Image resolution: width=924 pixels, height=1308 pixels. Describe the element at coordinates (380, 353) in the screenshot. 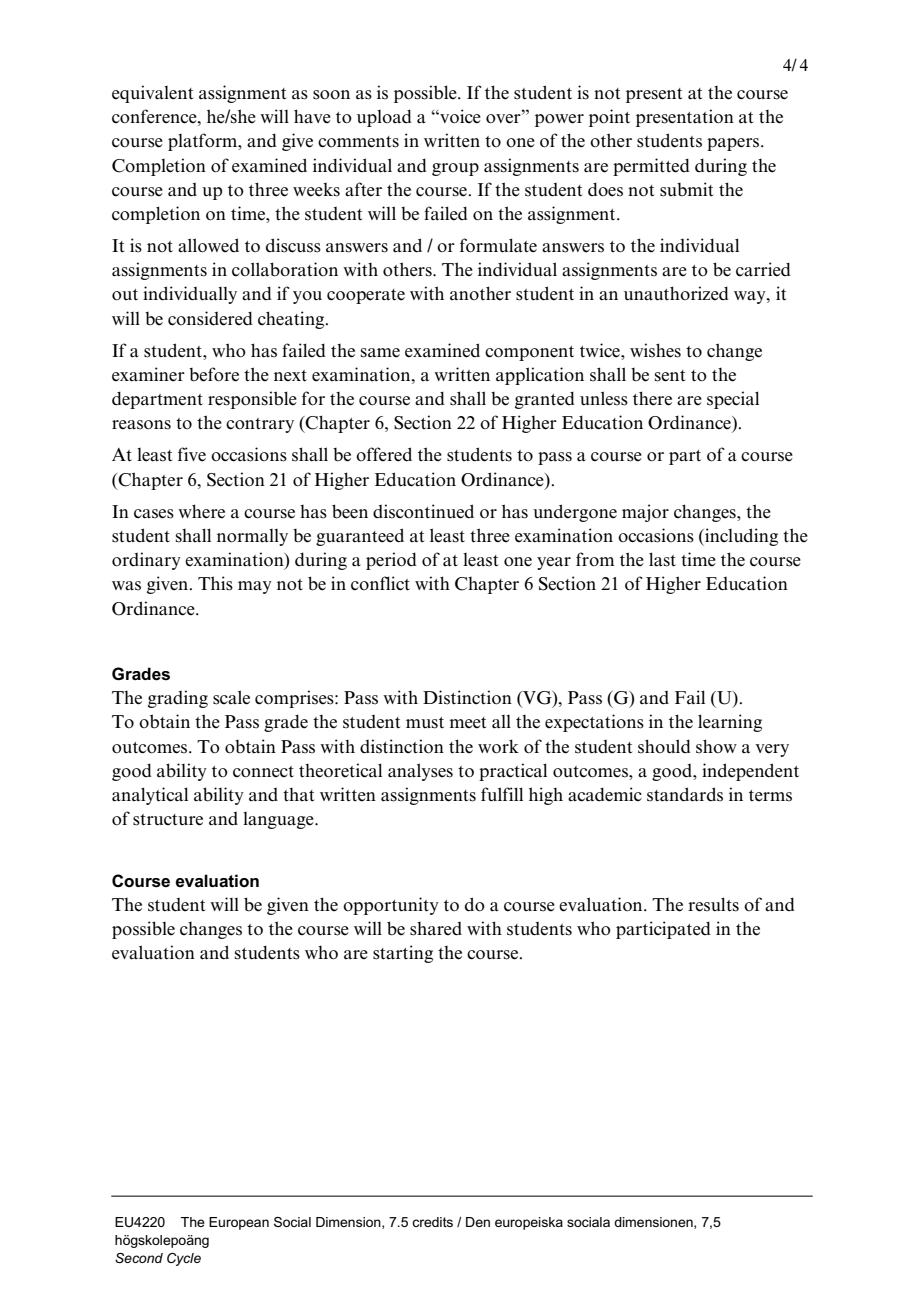

I see `same` at that location.
